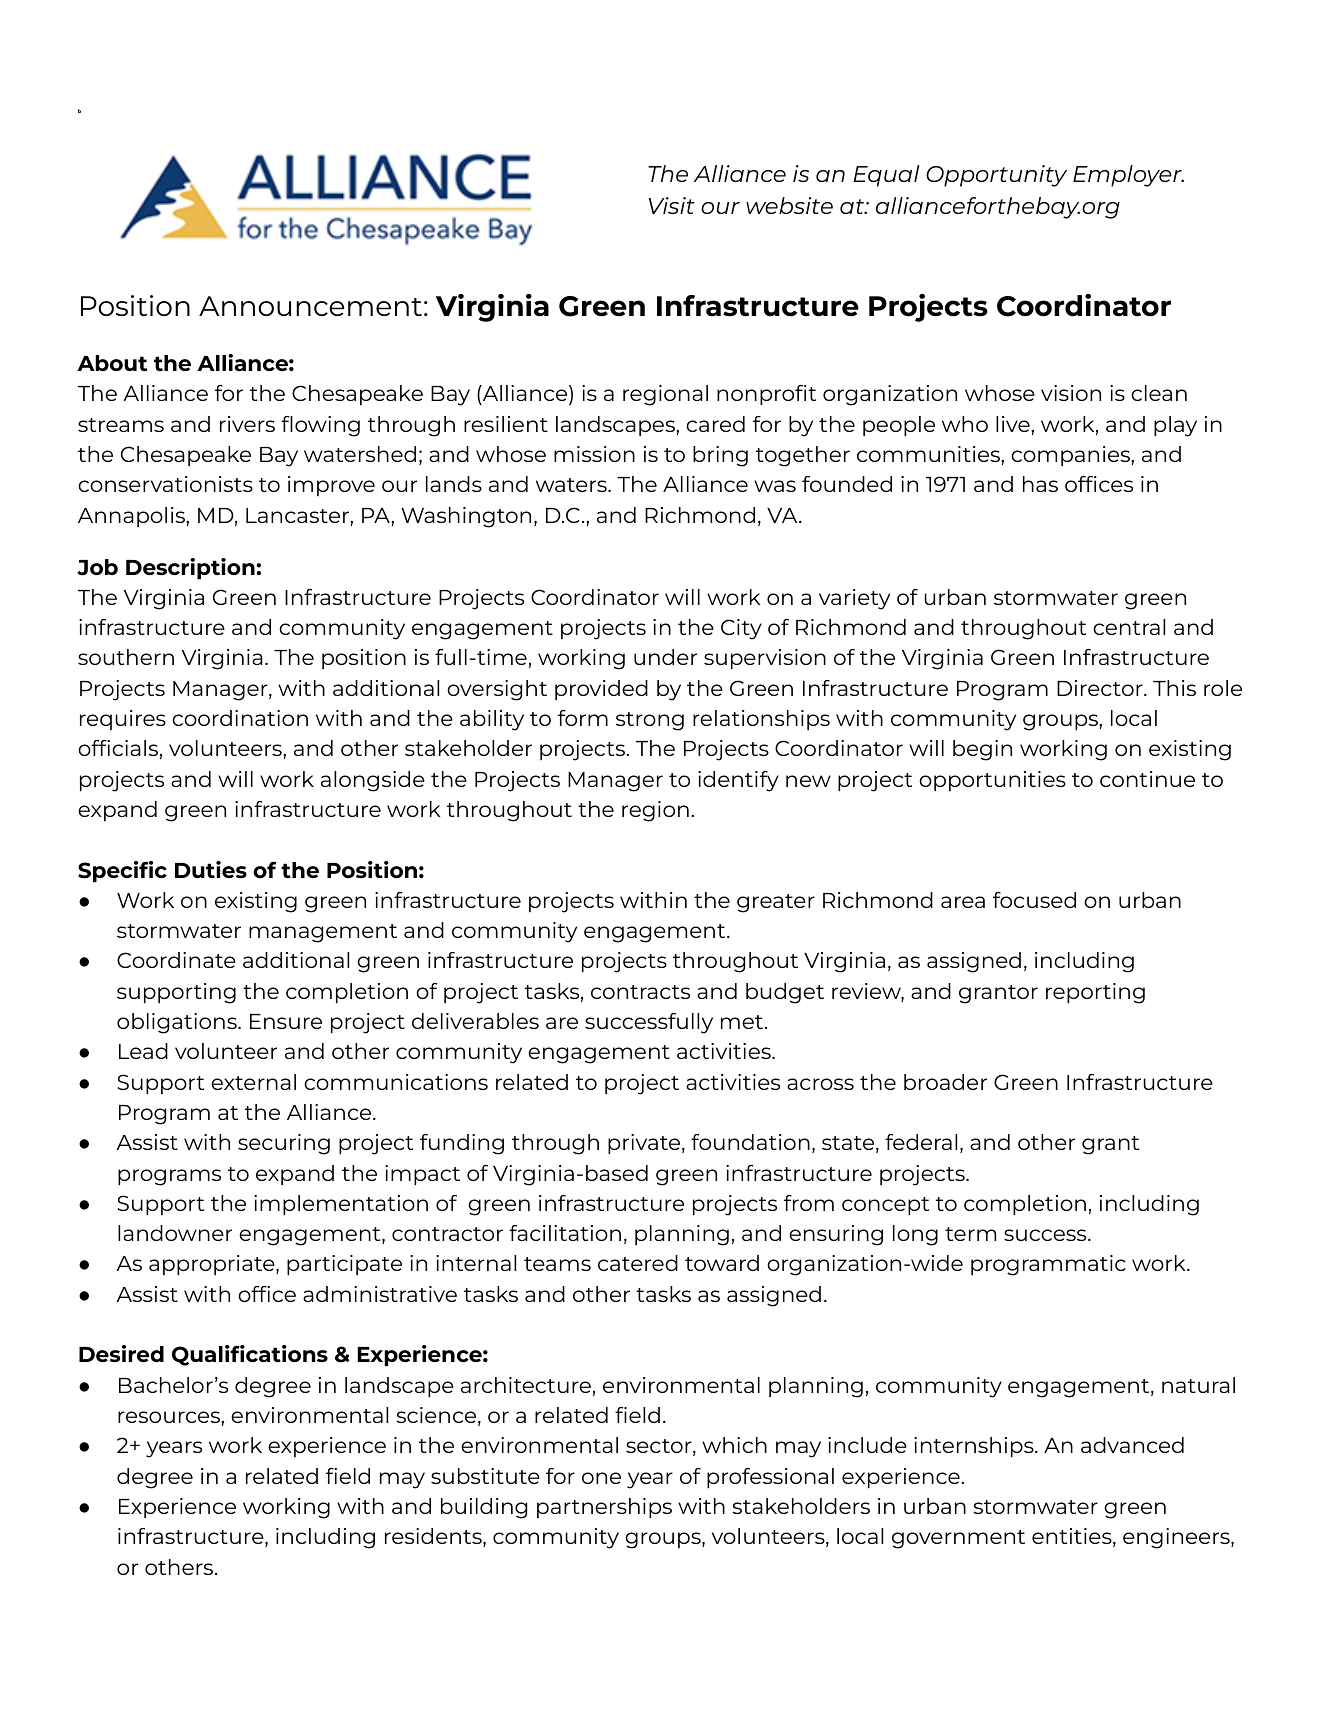 Image resolution: width=1323 pixels, height=1712 pixels. Describe the element at coordinates (720, 456) in the document. I see `bring` at that location.
